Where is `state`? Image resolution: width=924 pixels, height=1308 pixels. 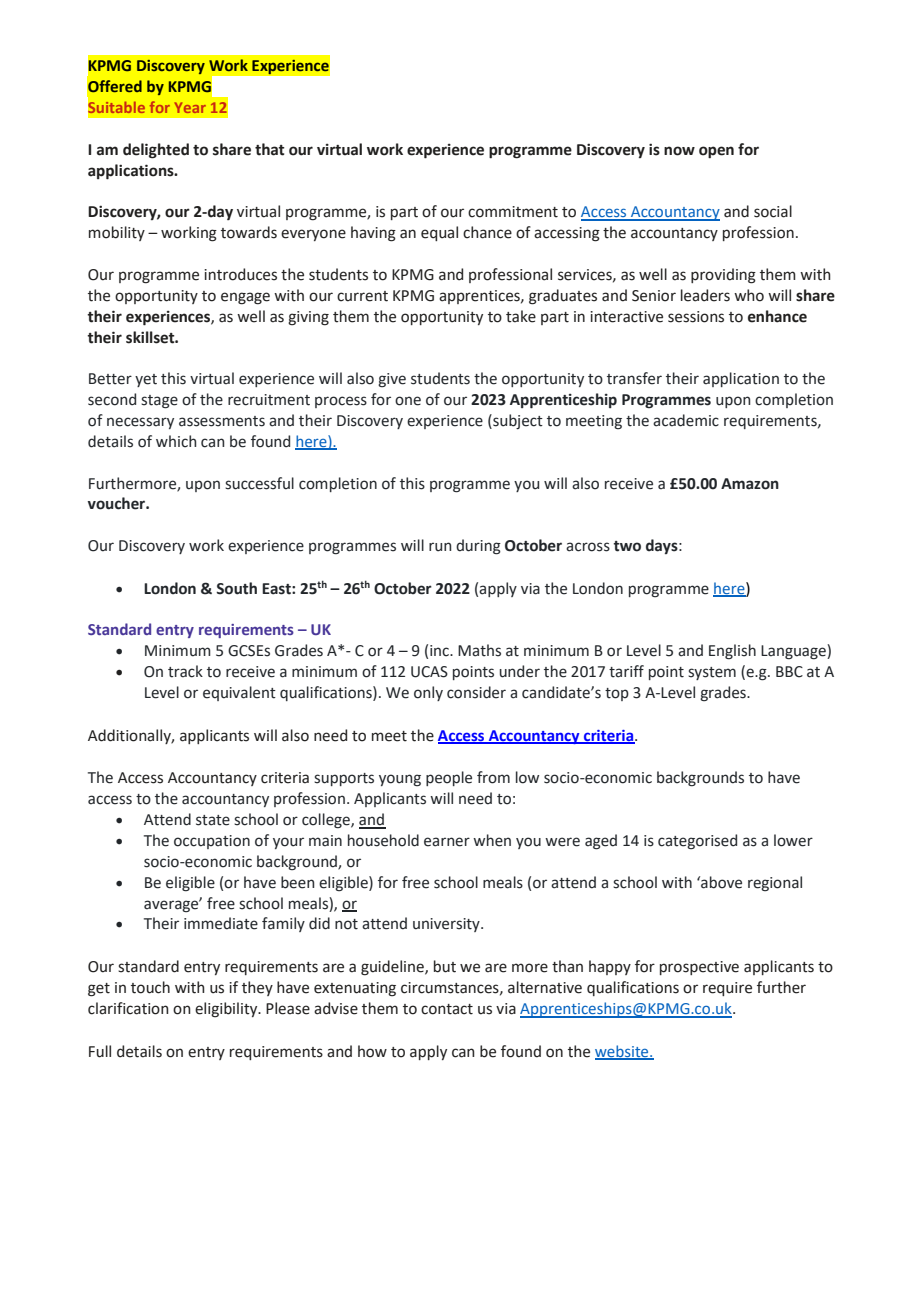 state is located at coordinates (213, 820).
